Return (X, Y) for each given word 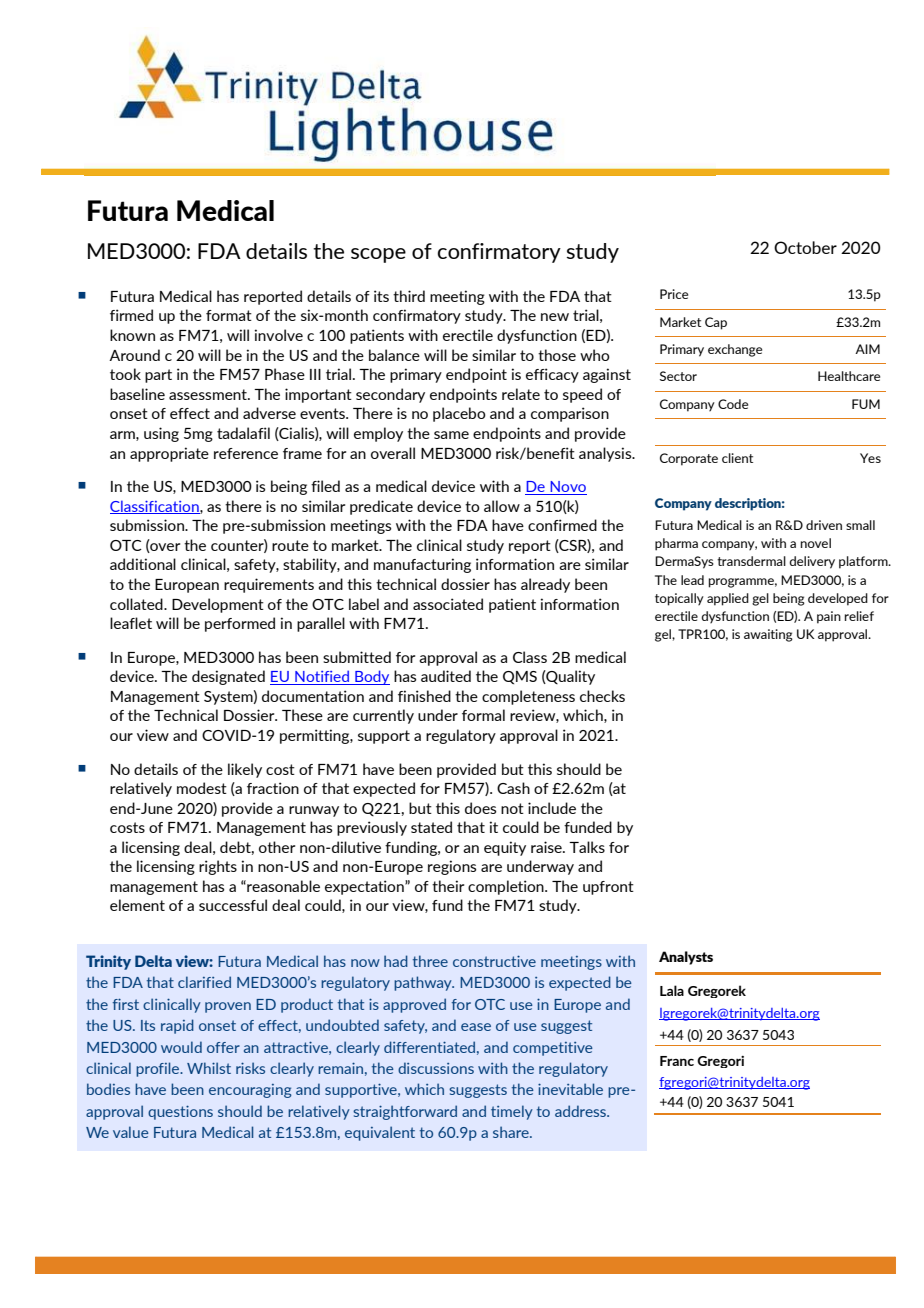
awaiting (768, 635)
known (132, 335)
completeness (528, 697)
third (409, 296)
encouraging (250, 1091)
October (805, 247)
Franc (677, 1061)
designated (228, 677)
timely (512, 1112)
